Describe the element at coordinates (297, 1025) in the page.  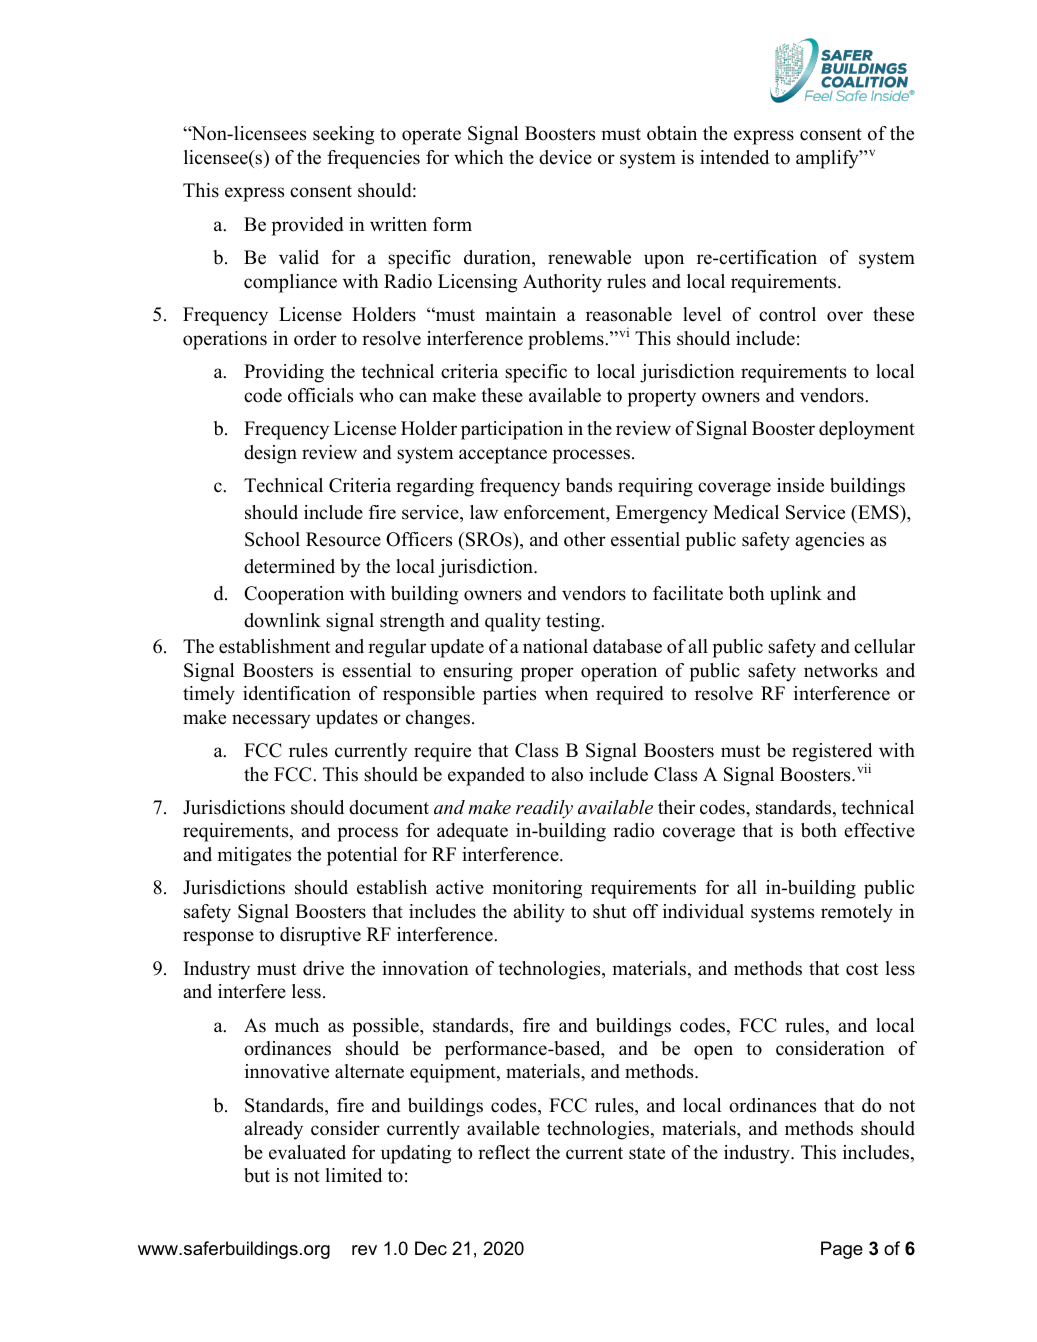
I see `much` at that location.
